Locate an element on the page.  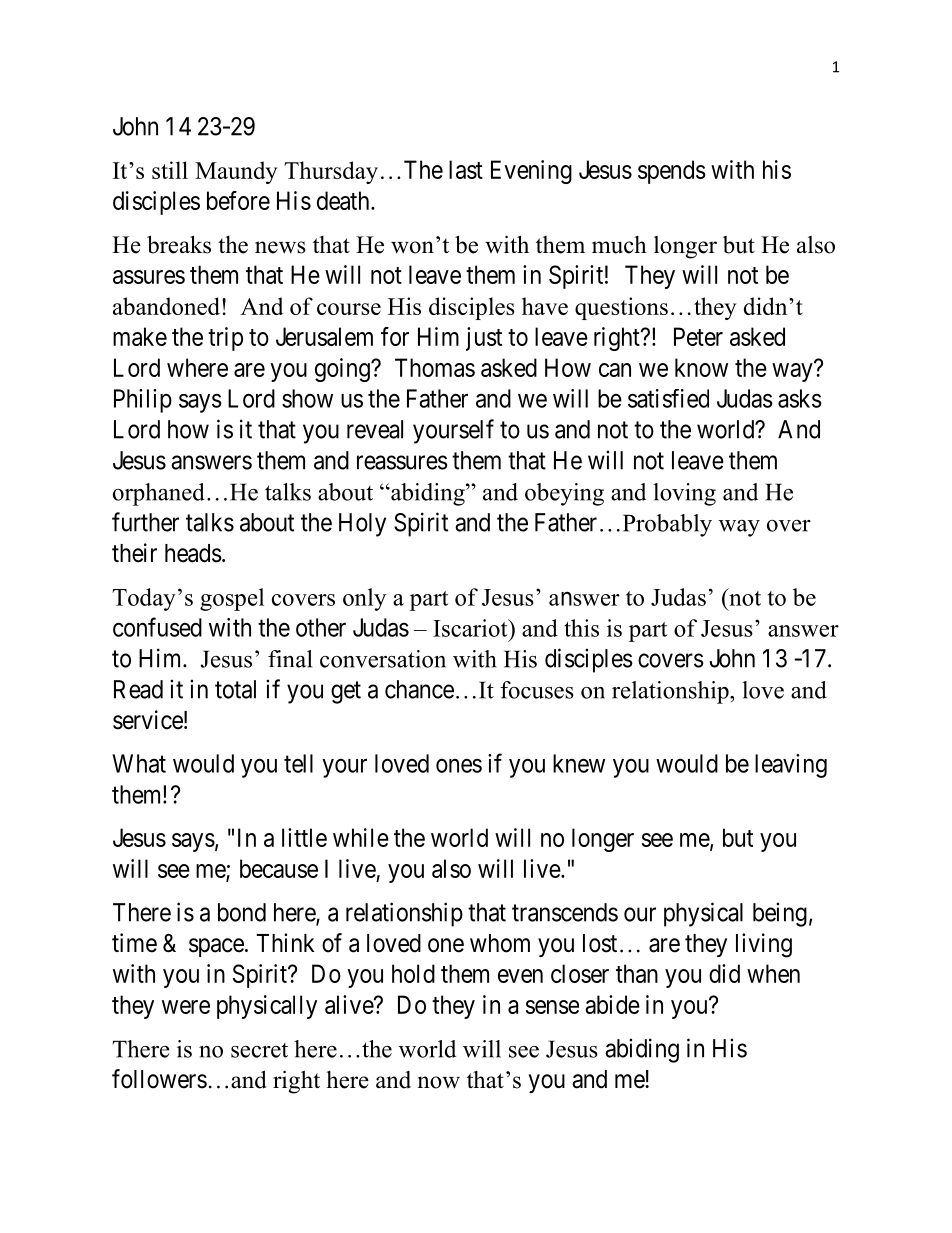
were is located at coordinates (186, 1007).
